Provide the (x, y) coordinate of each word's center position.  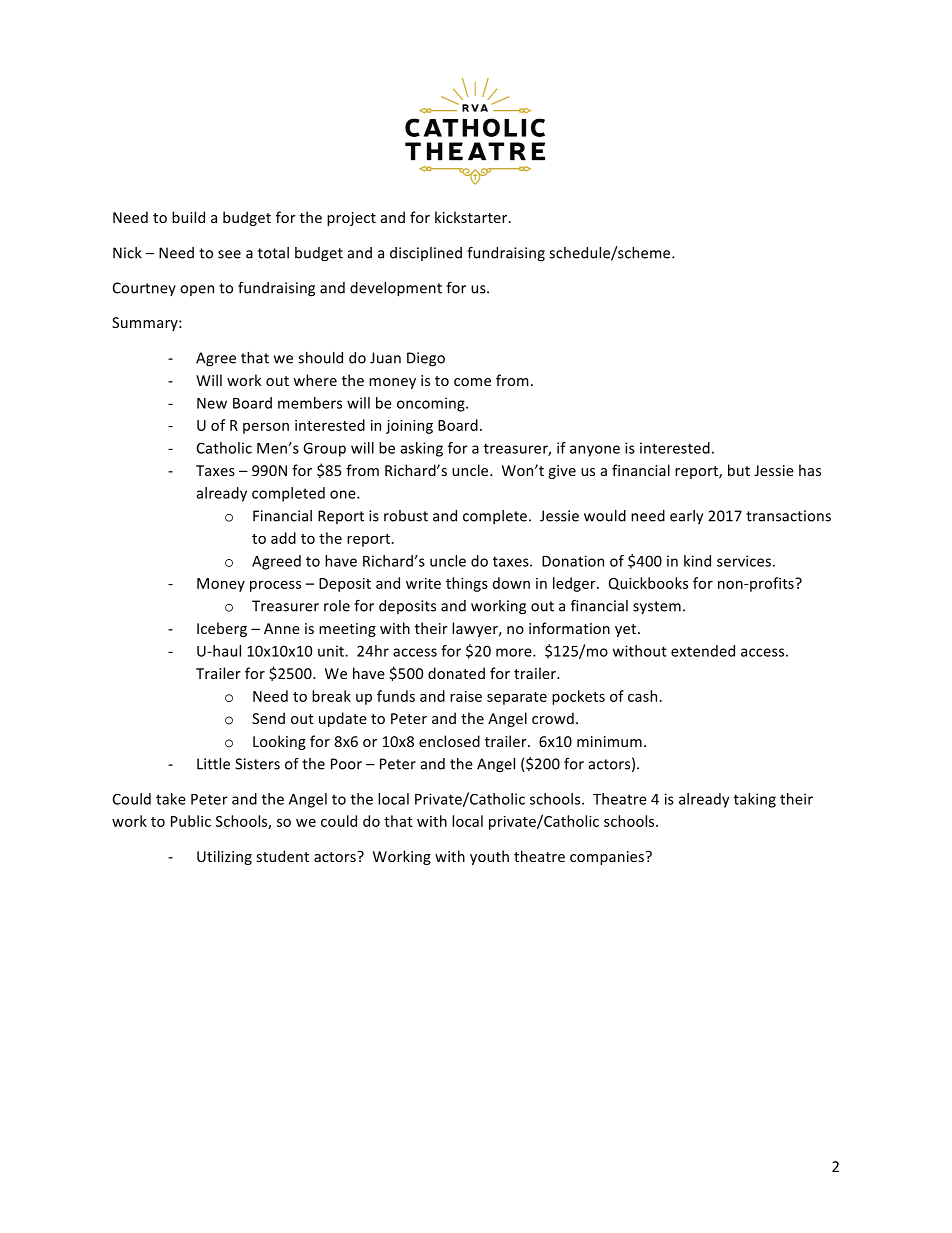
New (212, 403)
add (283, 538)
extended (703, 651)
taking (755, 800)
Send (268, 718)
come (472, 382)
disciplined (426, 254)
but (739, 470)
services (744, 561)
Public (191, 821)
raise (466, 696)
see (229, 254)
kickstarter (472, 217)
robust (406, 516)
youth (489, 857)
